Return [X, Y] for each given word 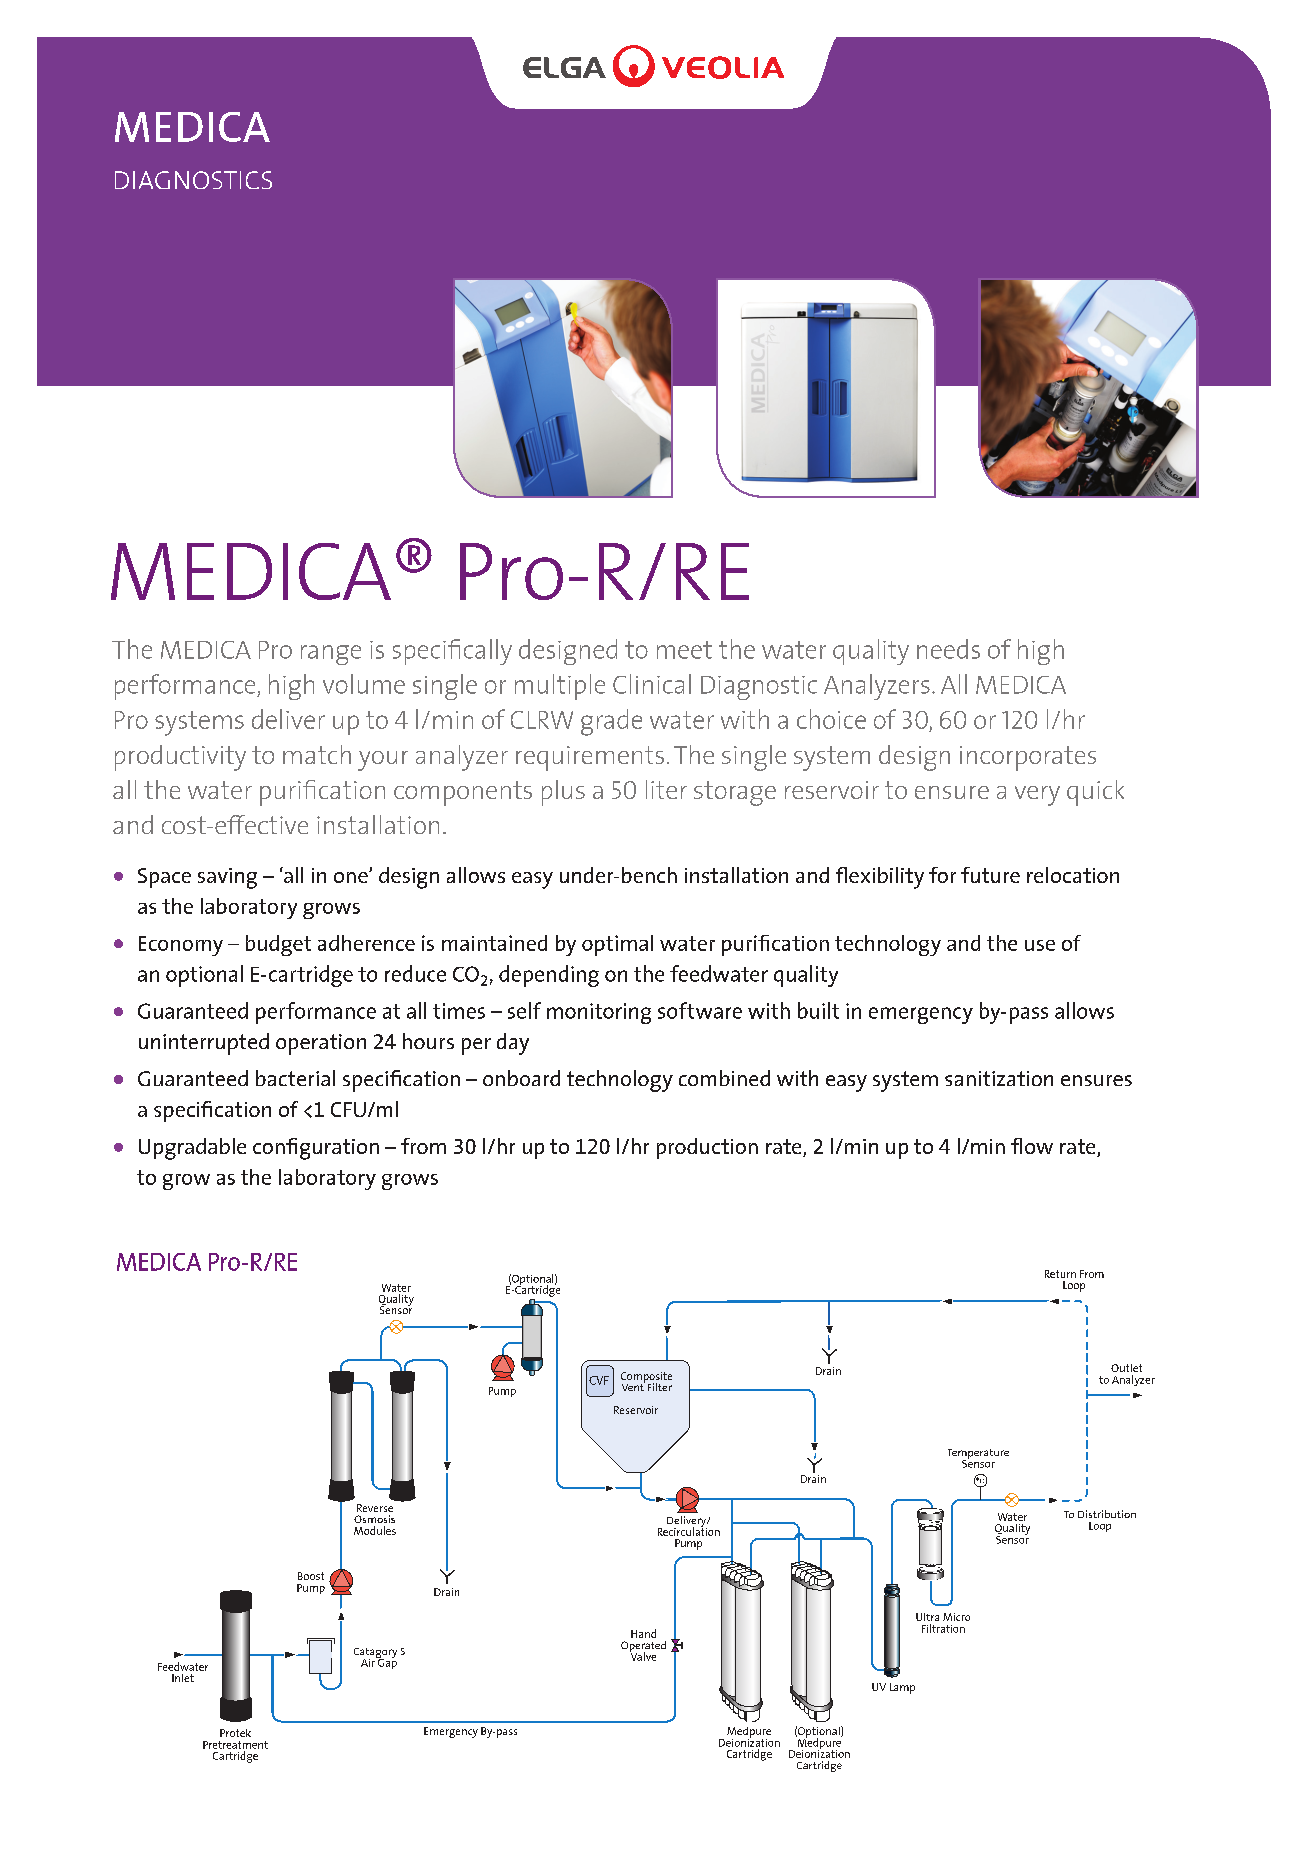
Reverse [375, 1508]
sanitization [999, 1078]
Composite [646, 1378]
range [331, 655]
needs [948, 649]
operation [321, 1044]
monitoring [599, 1013]
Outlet [1126, 1368]
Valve [643, 1655]
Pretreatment [235, 1745]
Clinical [652, 684]
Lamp [902, 1688]
